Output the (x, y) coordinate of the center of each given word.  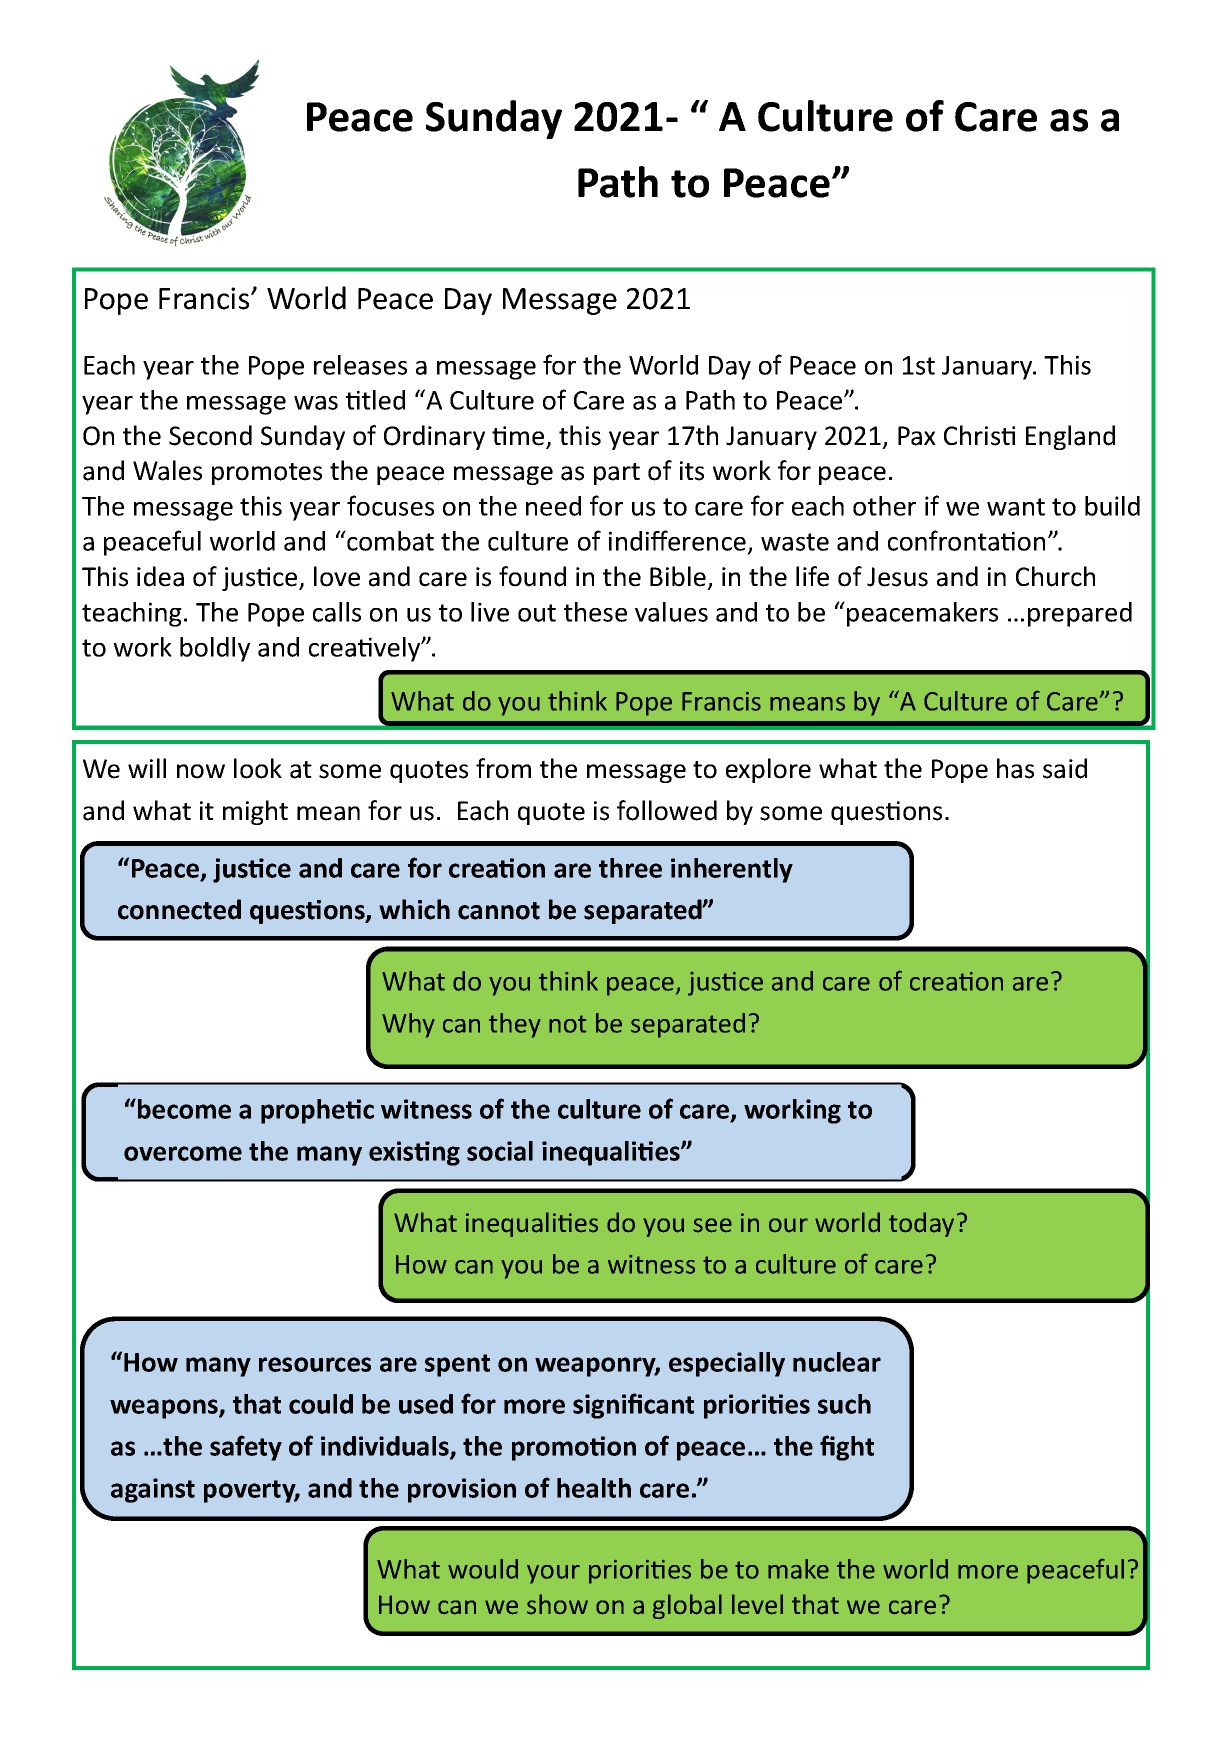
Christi (979, 435)
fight (847, 1448)
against (153, 1490)
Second (210, 435)
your (553, 1574)
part (617, 474)
